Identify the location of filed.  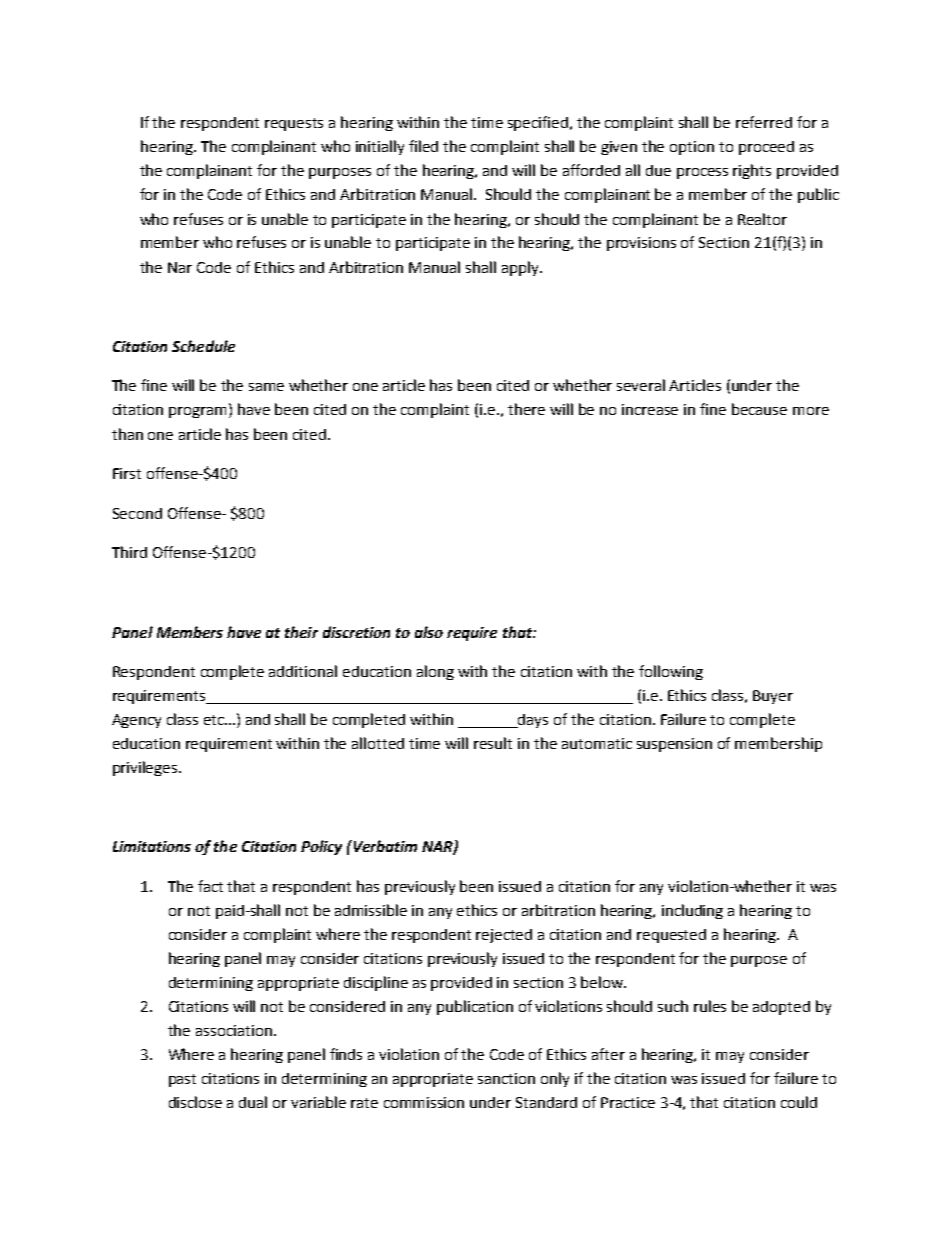
(423, 146).
